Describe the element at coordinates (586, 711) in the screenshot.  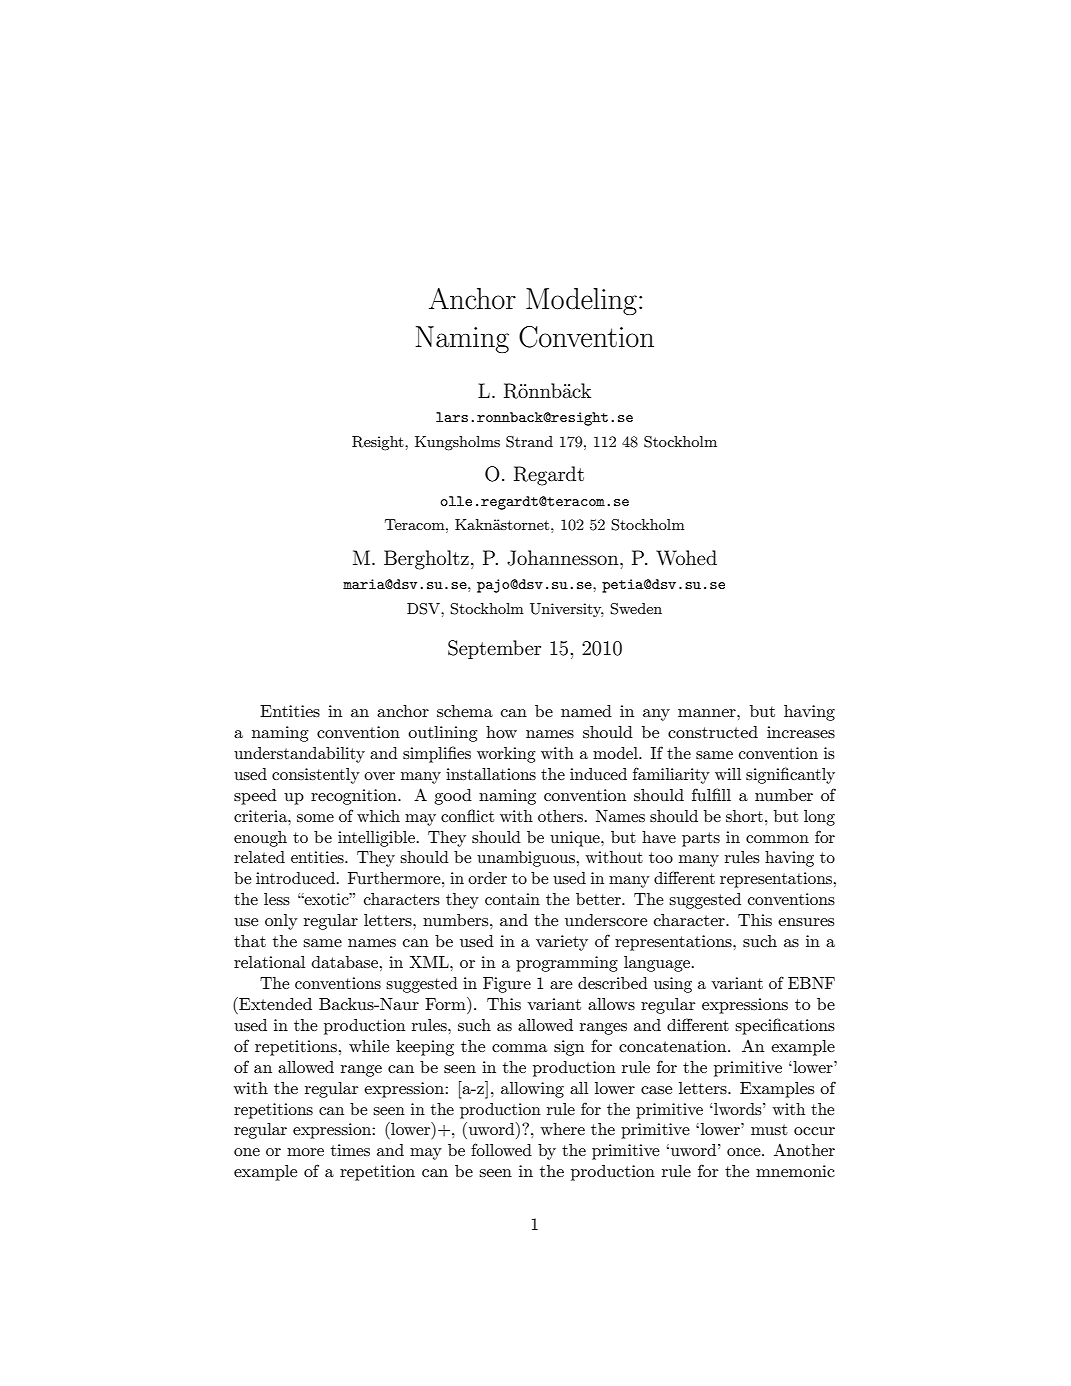
I see `named` at that location.
